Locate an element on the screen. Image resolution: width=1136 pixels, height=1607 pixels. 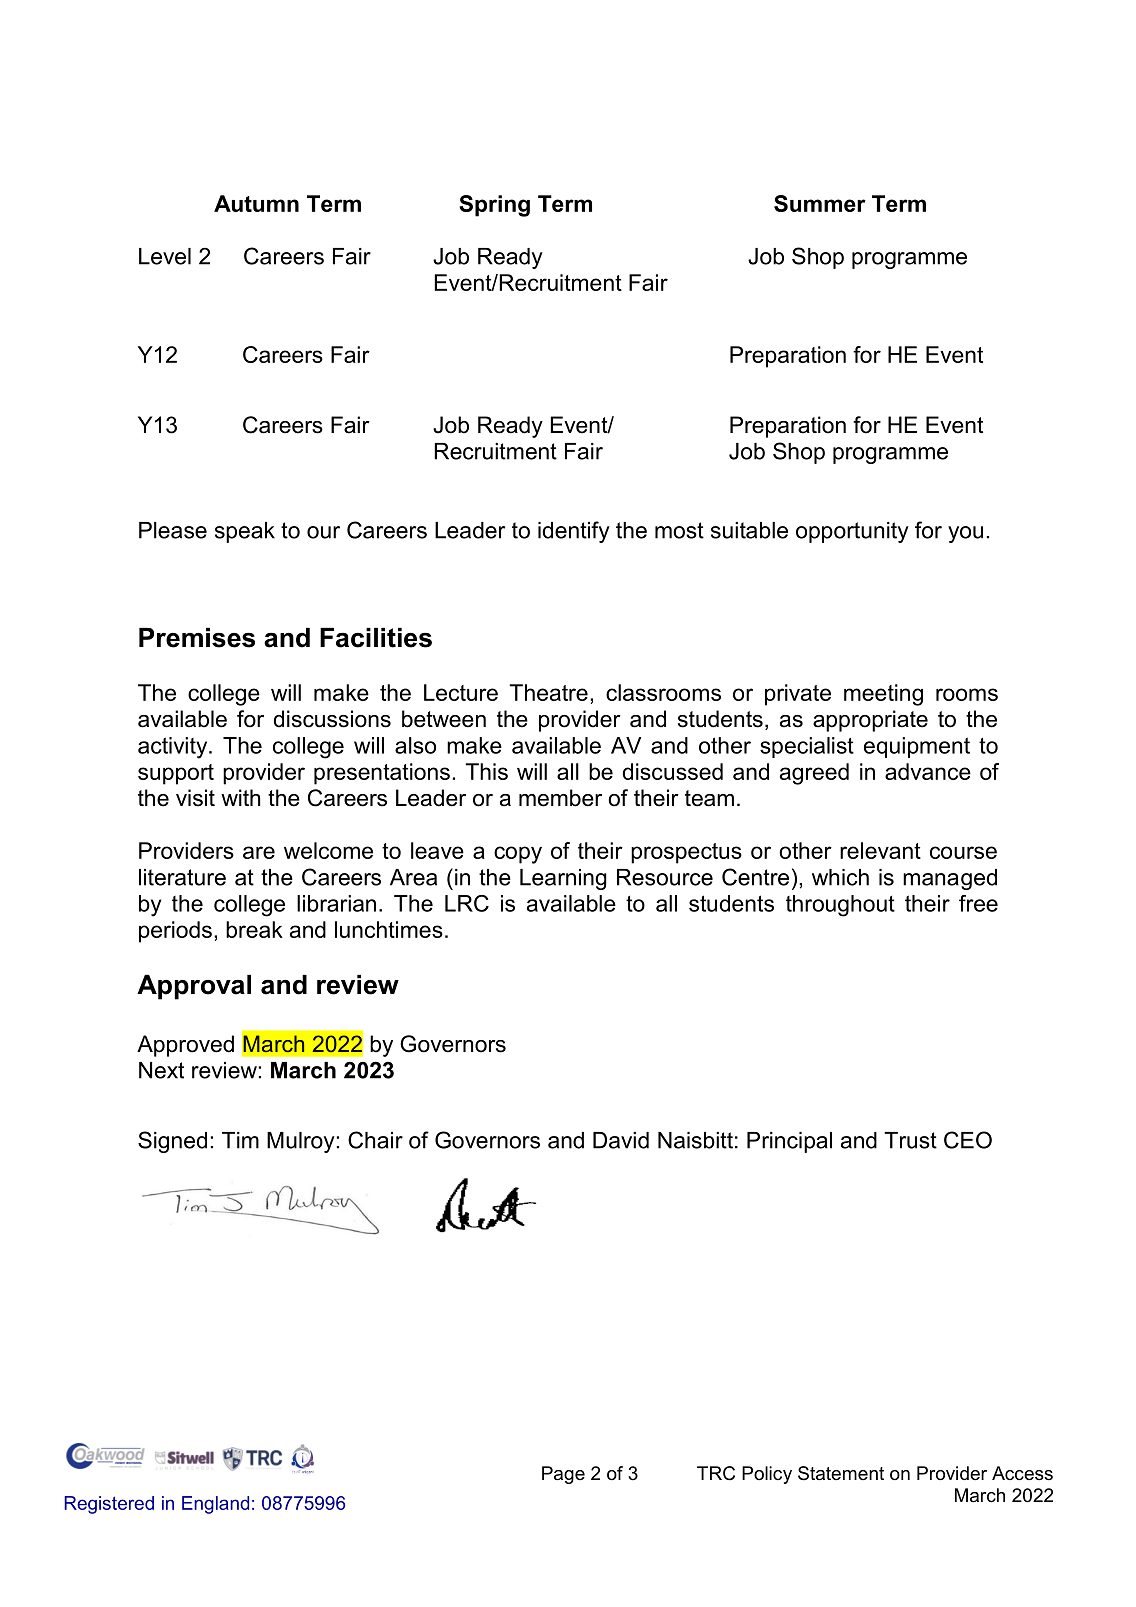
Summer is located at coordinates (820, 203).
